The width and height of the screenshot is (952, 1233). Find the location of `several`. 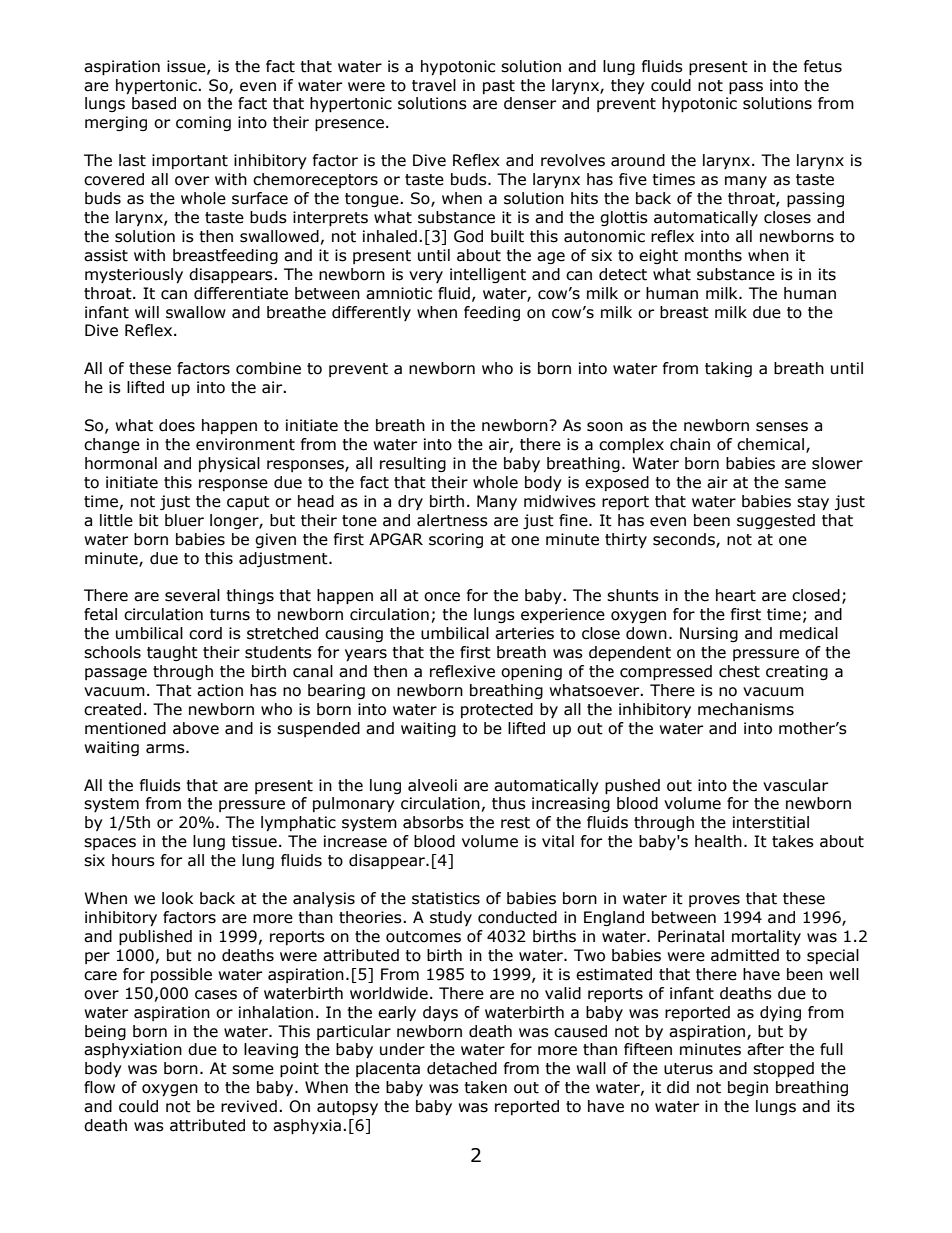

several is located at coordinates (192, 595).
